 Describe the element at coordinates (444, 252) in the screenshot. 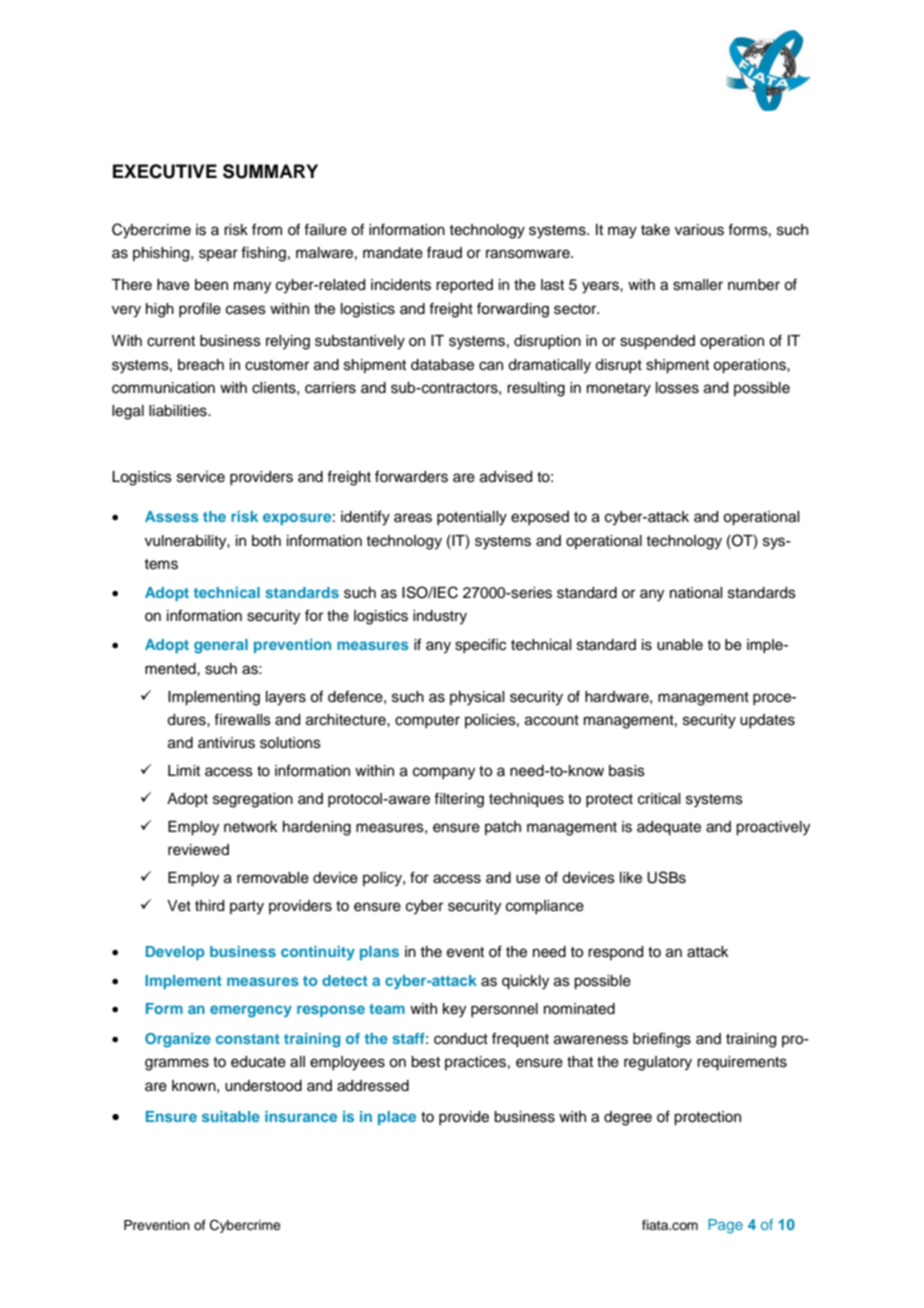

I see `fraud` at that location.
